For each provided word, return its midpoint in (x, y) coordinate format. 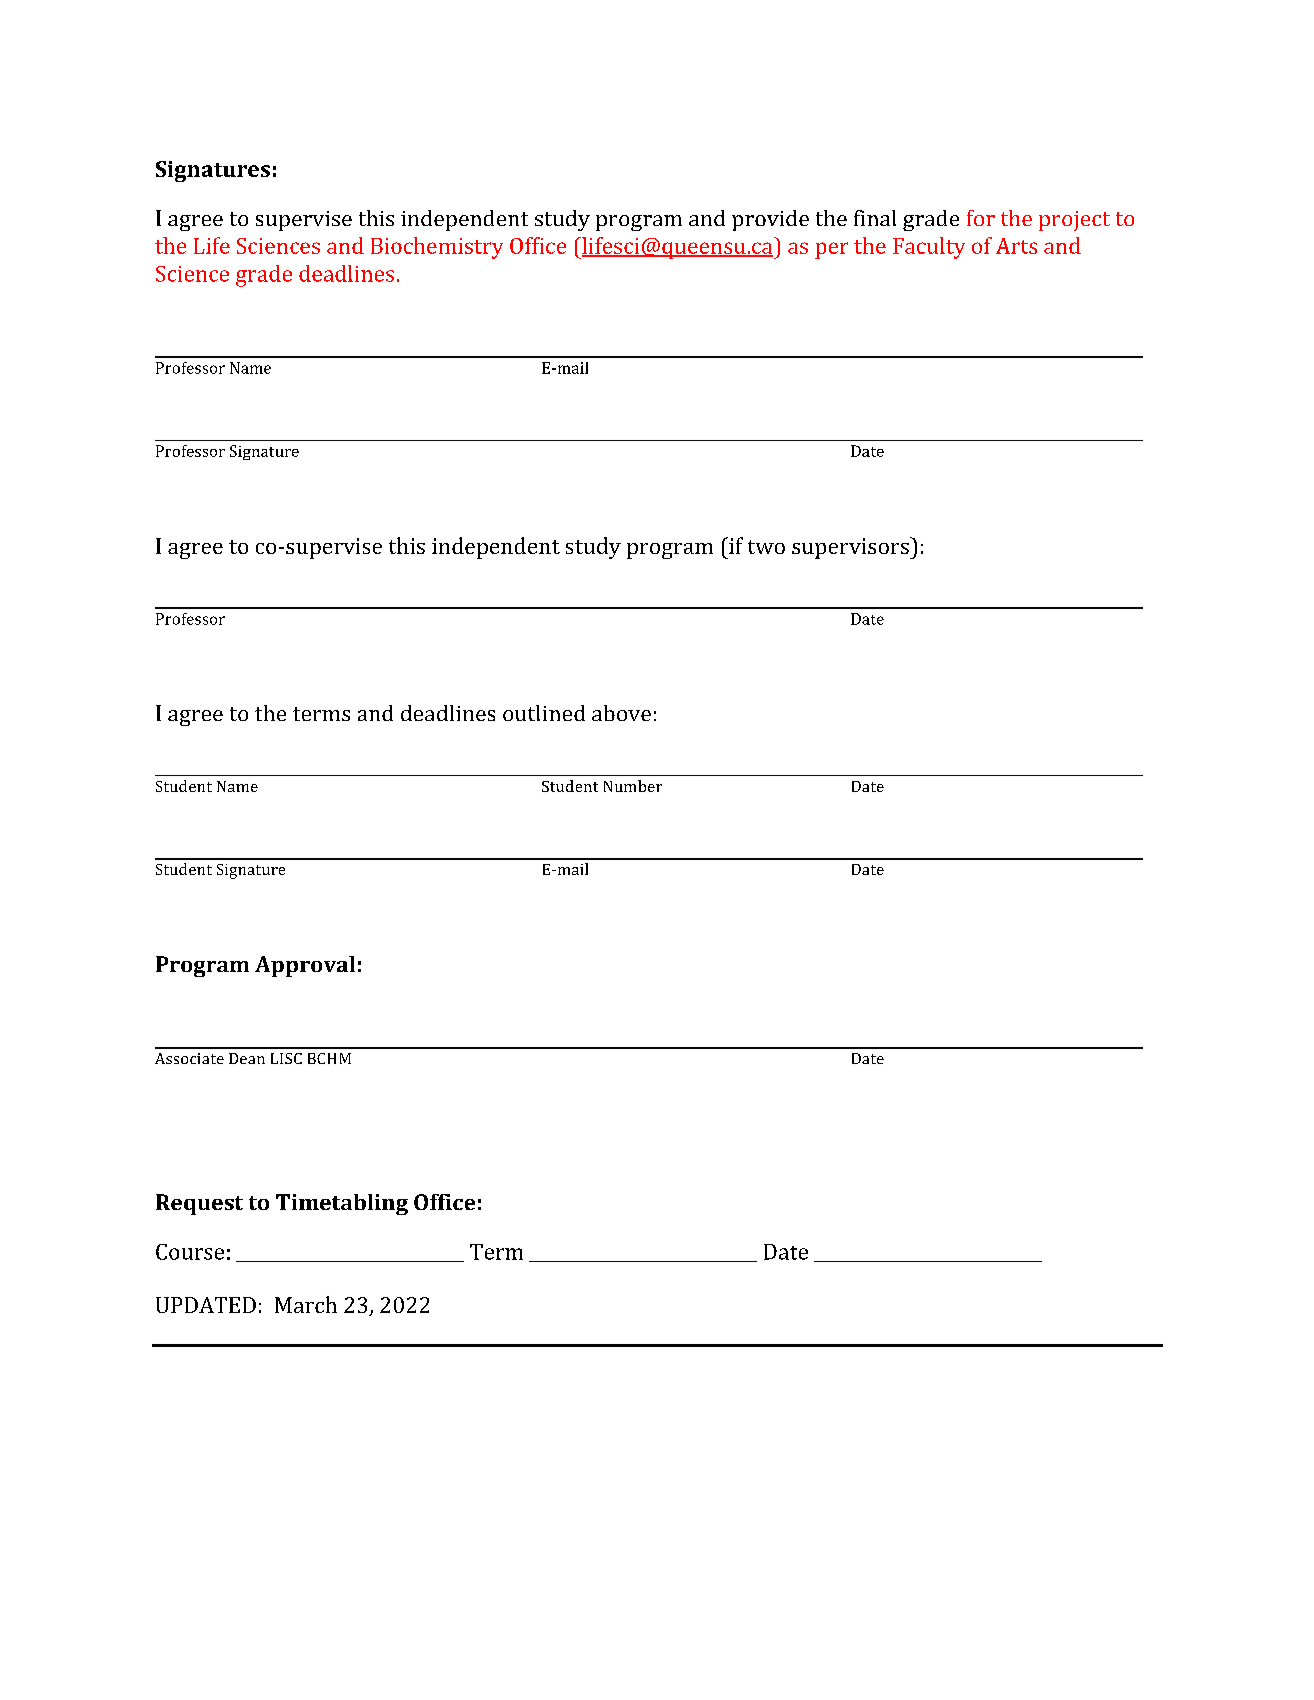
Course (190, 1252)
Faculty (929, 248)
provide (770, 220)
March (306, 1304)
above (621, 713)
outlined (544, 713)
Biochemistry (437, 248)
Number (633, 786)
